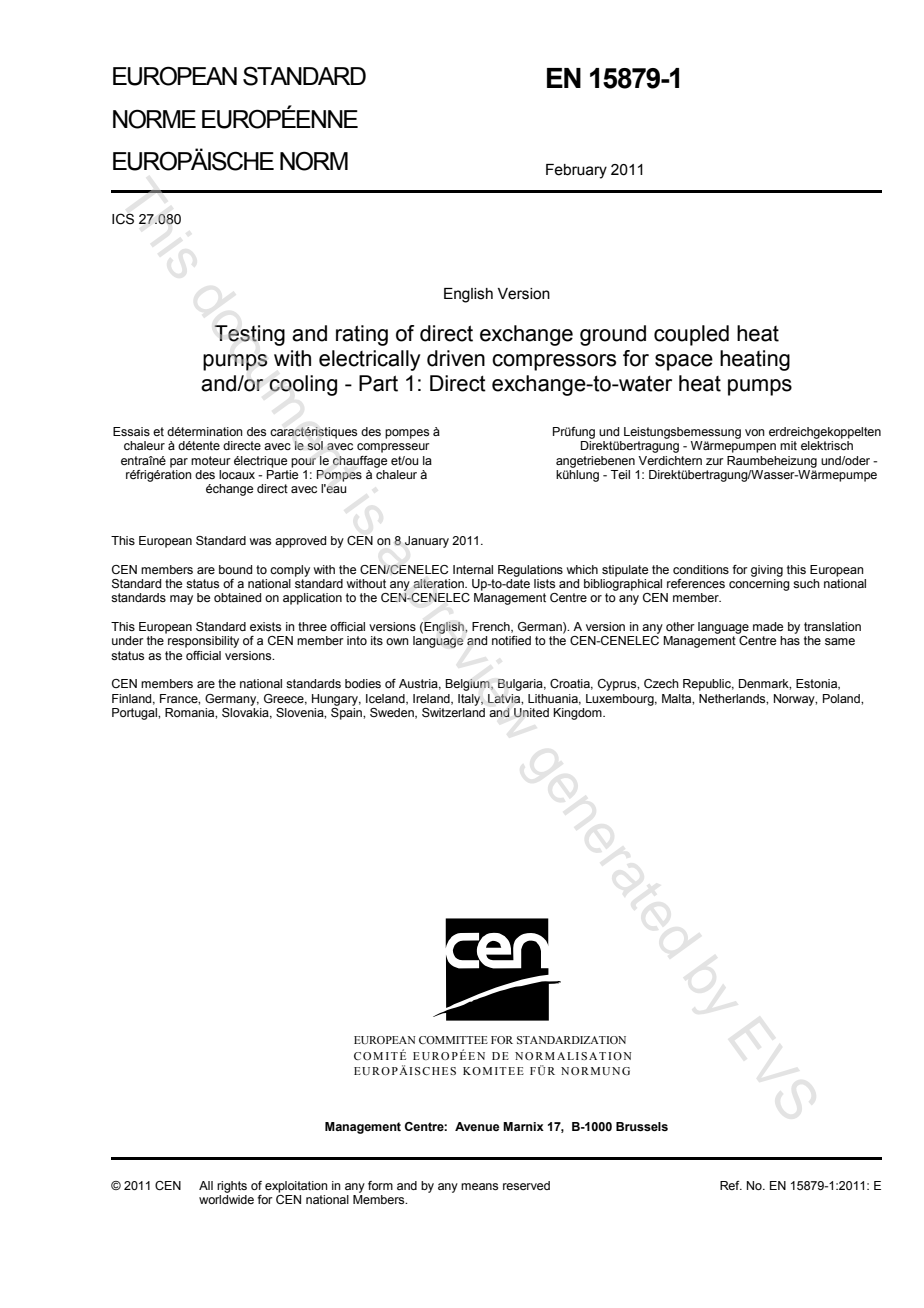  Describe the element at coordinates (232, 1187) in the page. I see `rights` at that location.
